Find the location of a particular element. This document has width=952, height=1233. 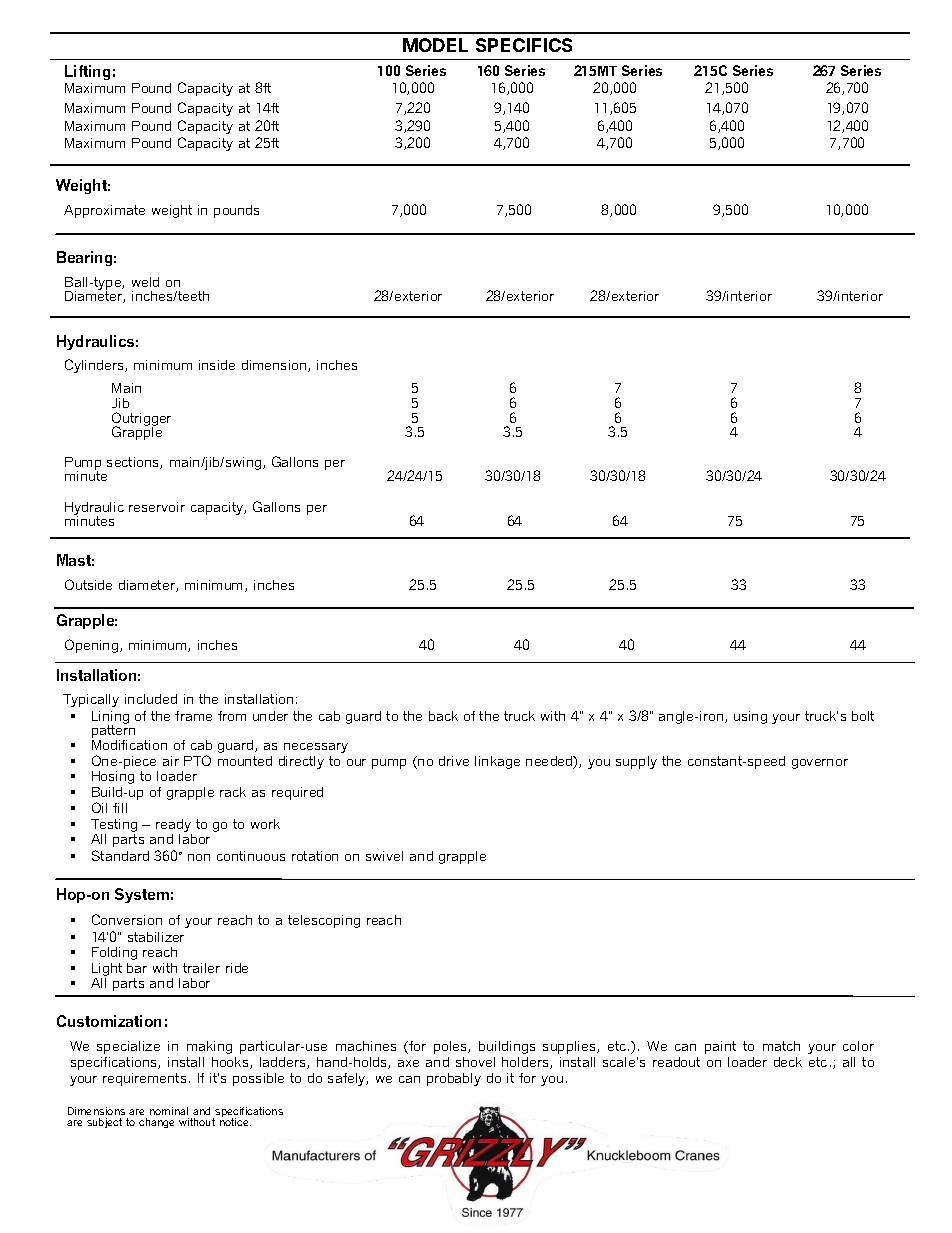

deck is located at coordinates (788, 1062).
